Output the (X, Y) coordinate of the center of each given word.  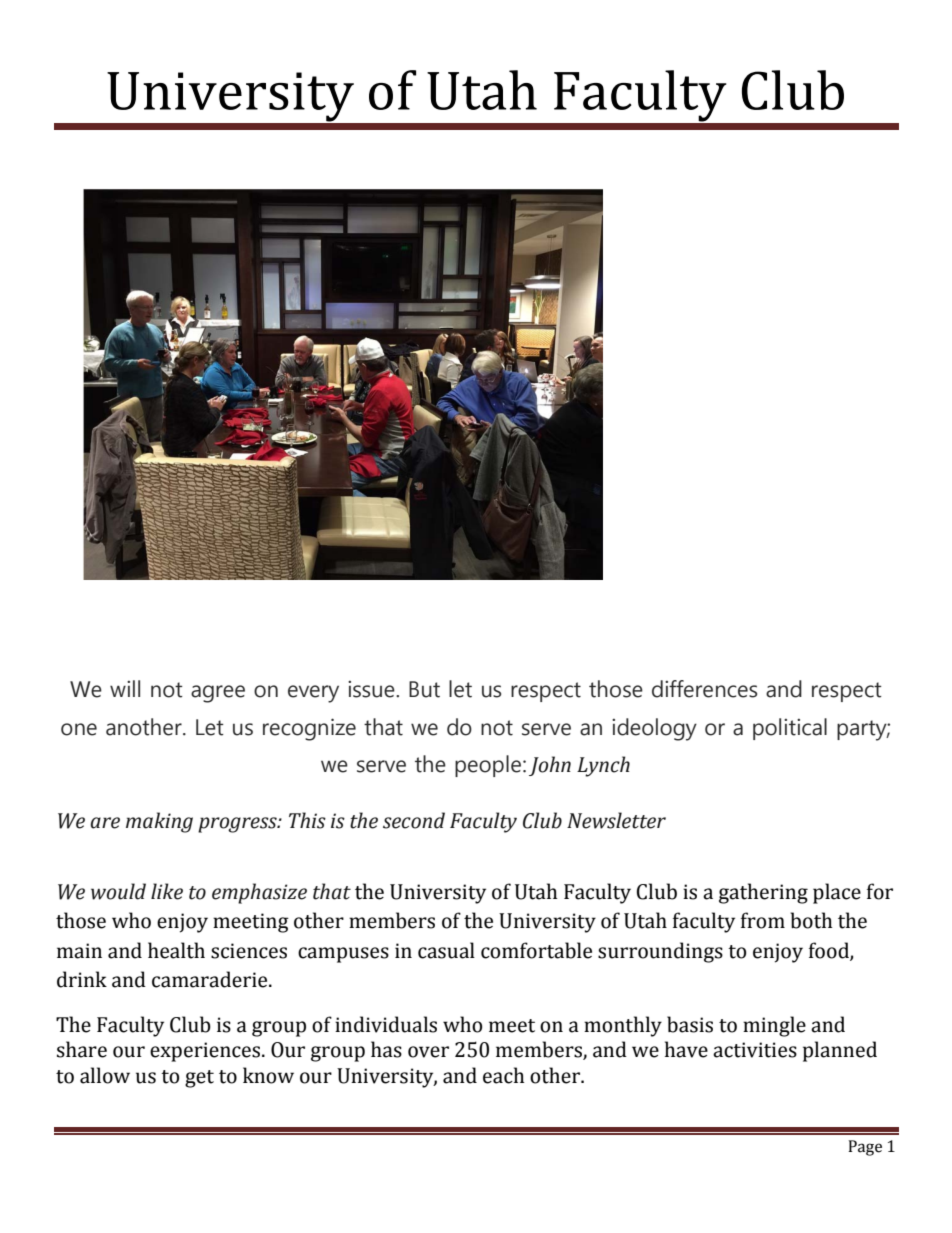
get (199, 1079)
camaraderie (211, 979)
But (424, 689)
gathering (763, 893)
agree (218, 694)
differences (704, 689)
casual (446, 950)
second (414, 820)
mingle (774, 1026)
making (159, 822)
